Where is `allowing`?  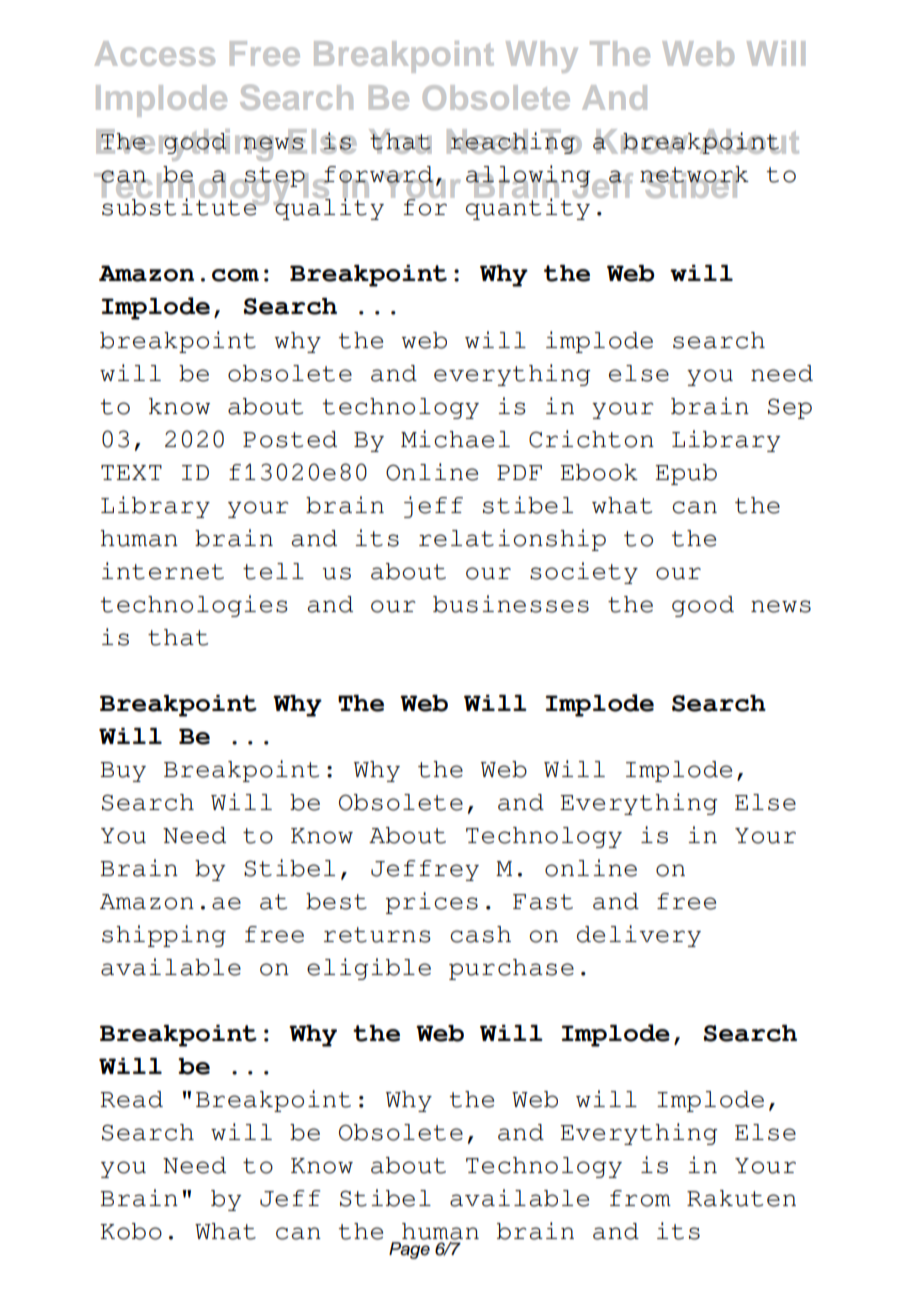
allowing is located at coordinates (529, 177).
